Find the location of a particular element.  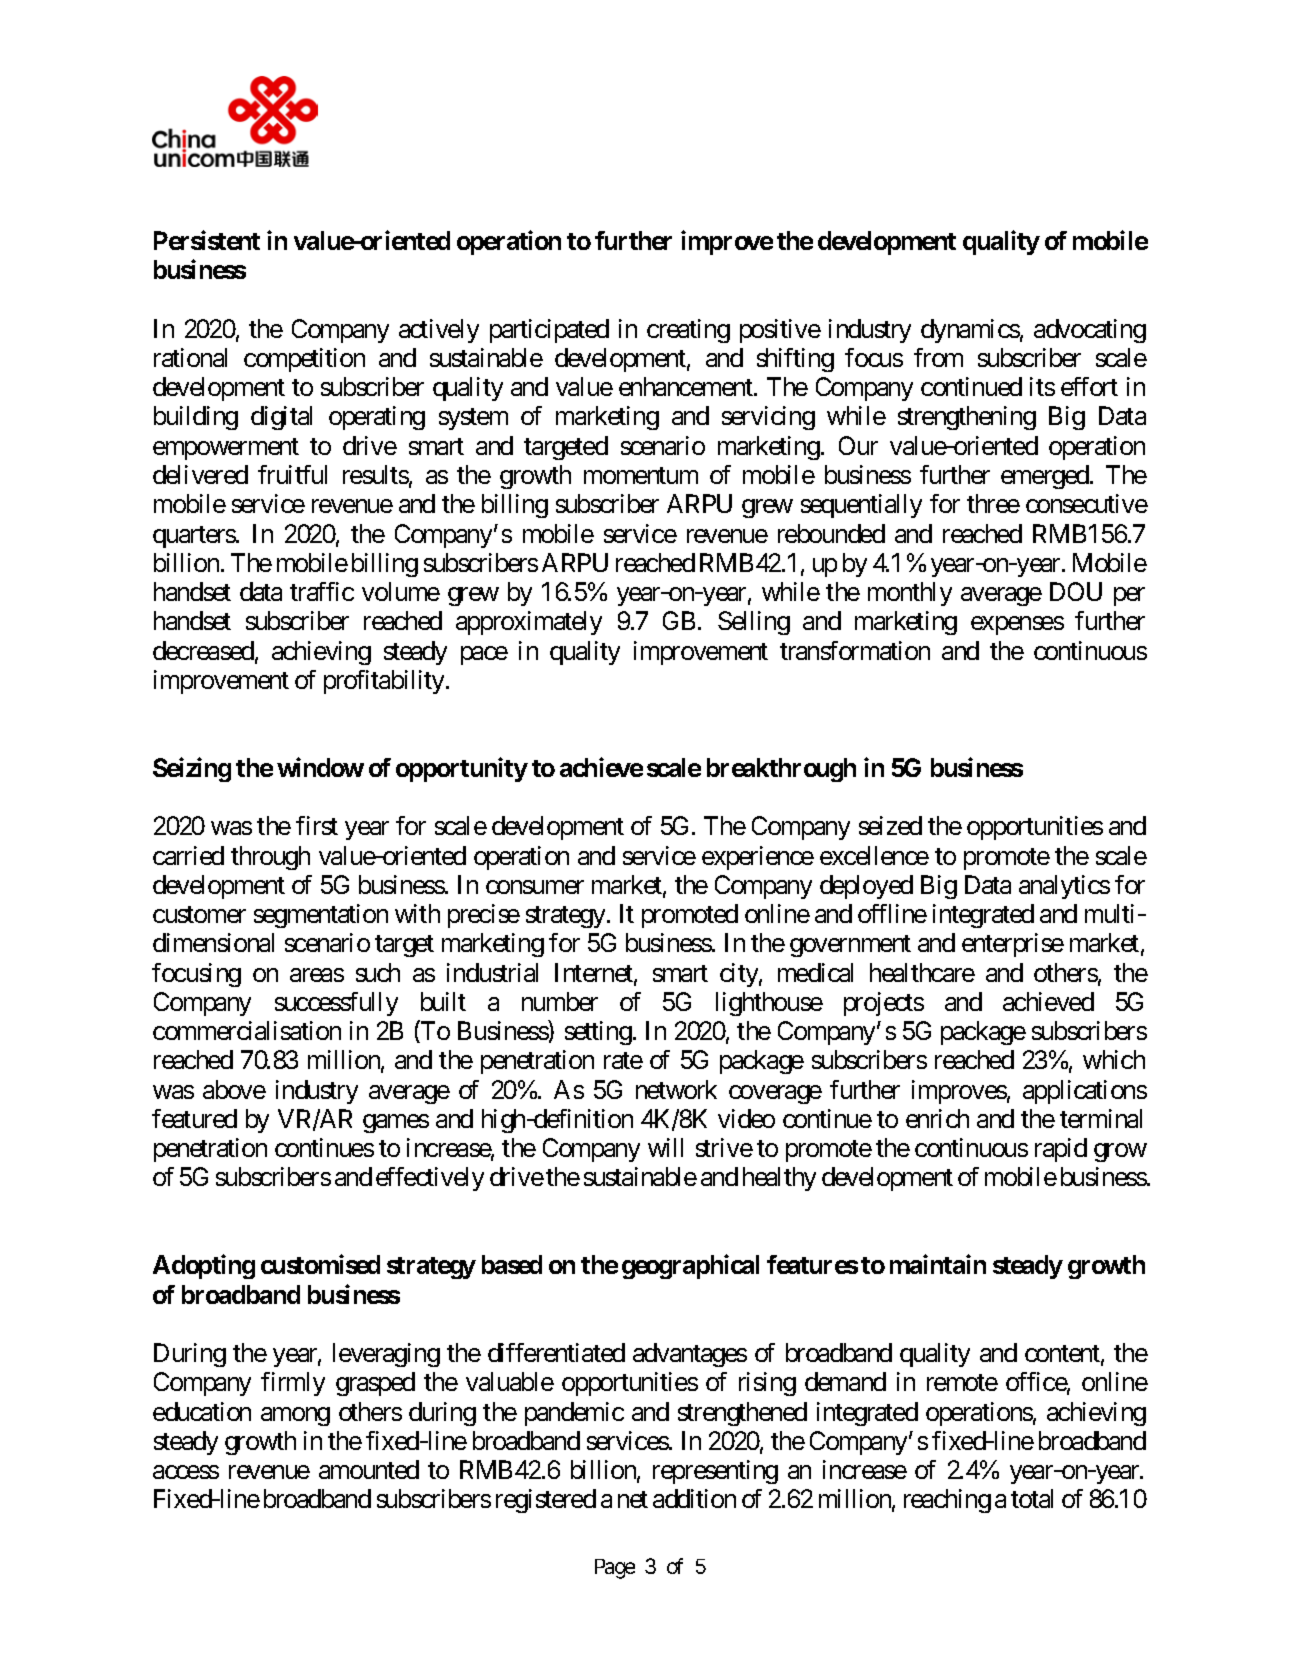

segmentation is located at coordinates (321, 916).
